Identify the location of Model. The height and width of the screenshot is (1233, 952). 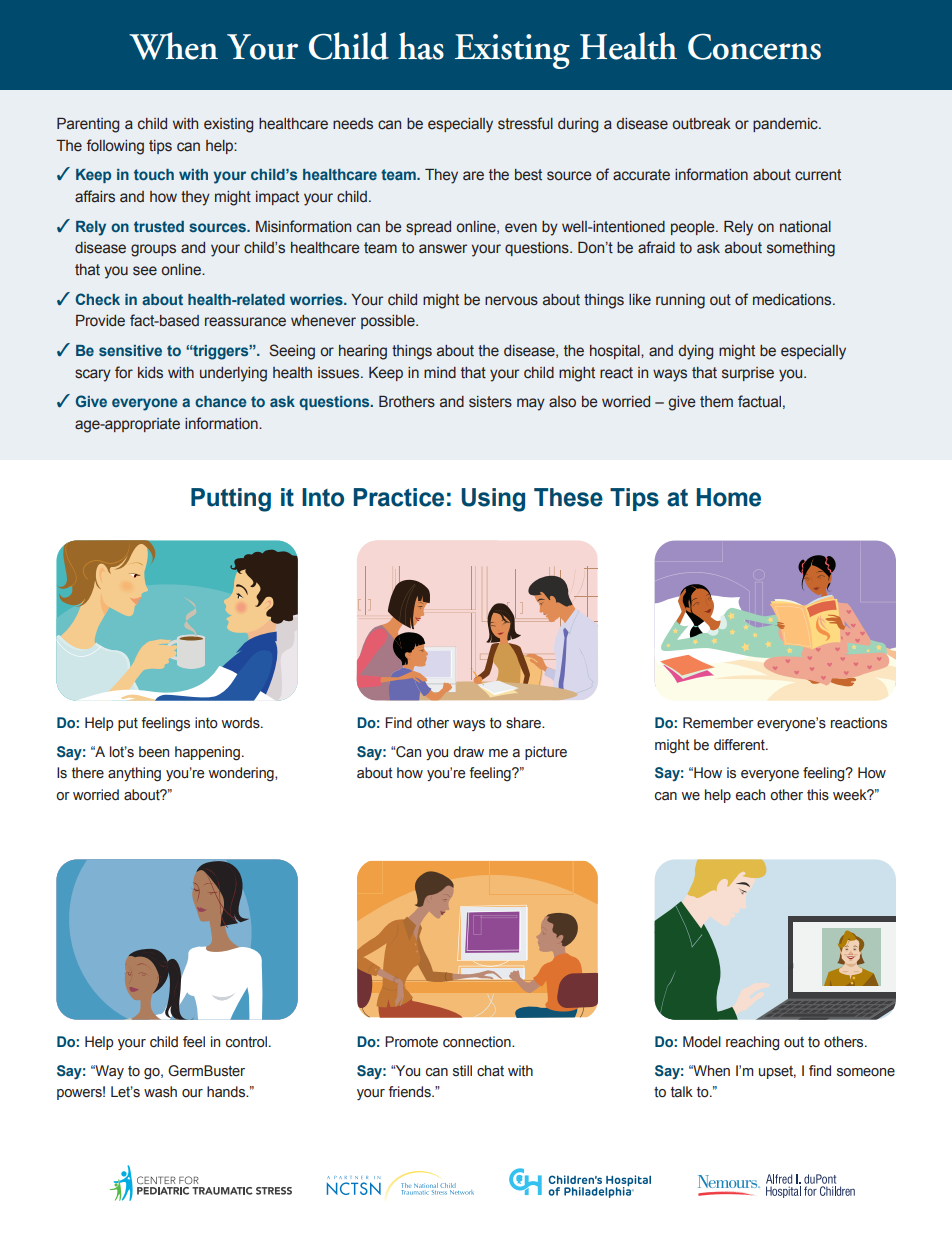
(702, 1042).
